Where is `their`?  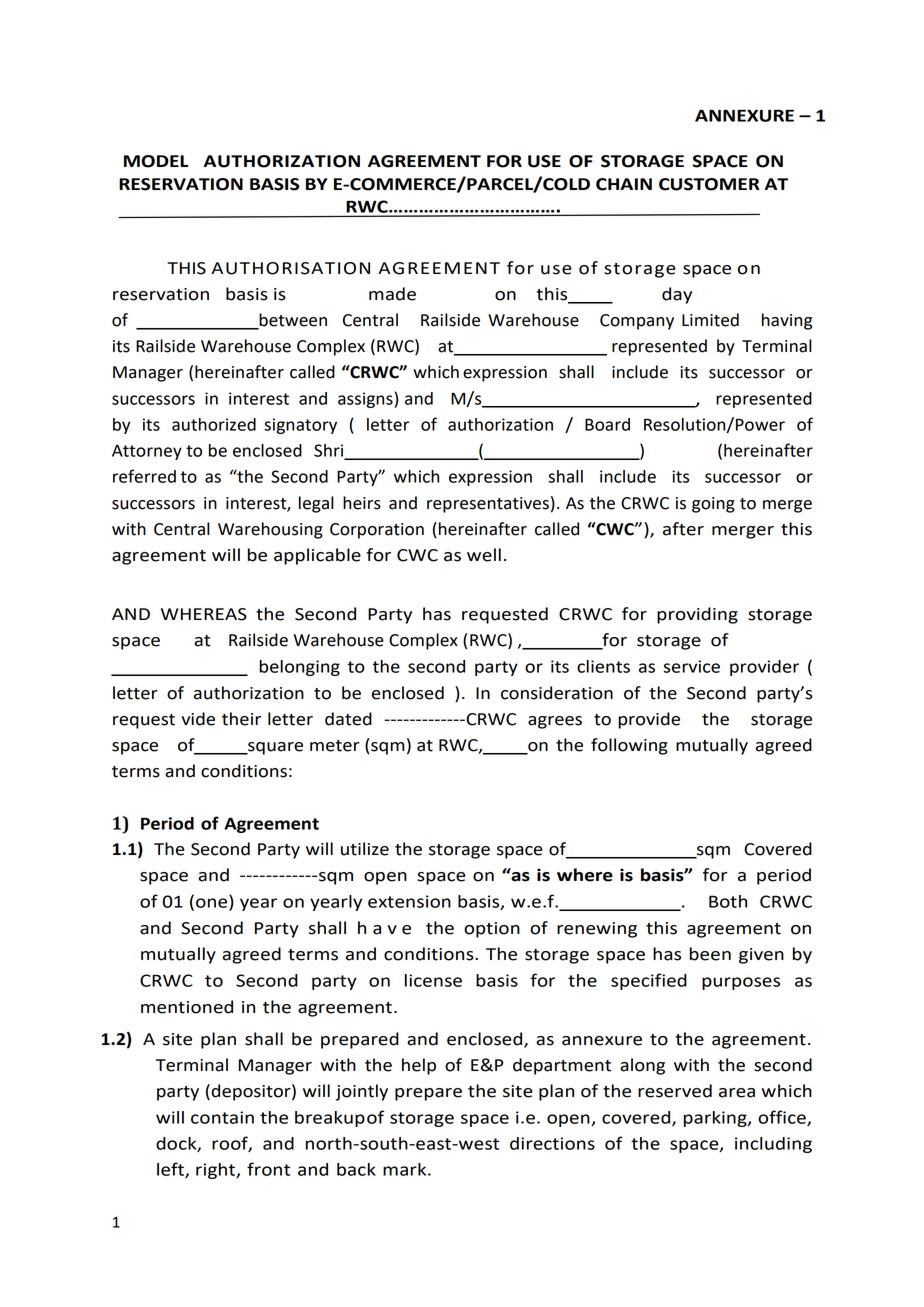
their is located at coordinates (241, 719).
